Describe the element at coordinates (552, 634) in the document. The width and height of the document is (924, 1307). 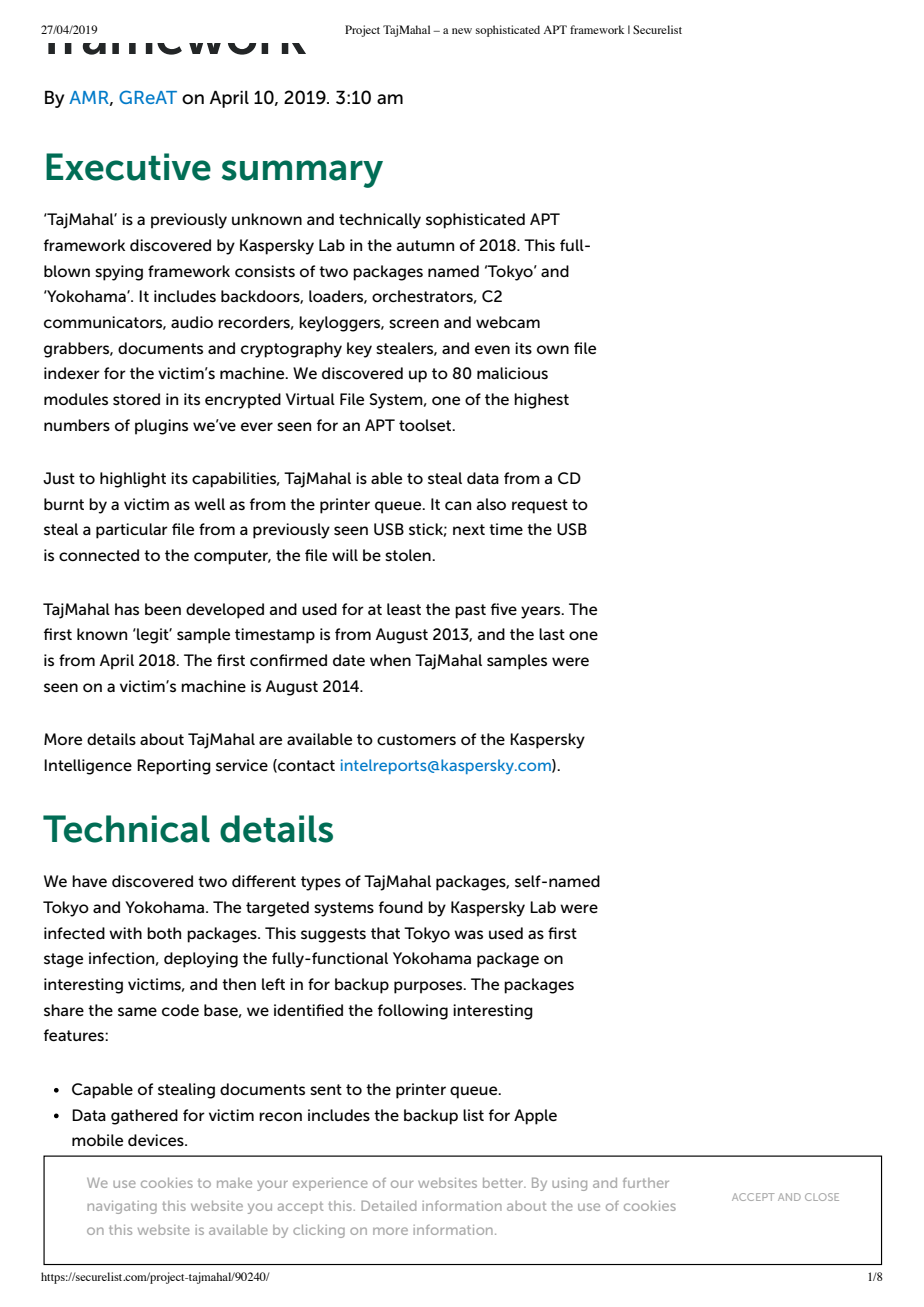
I see `last` at that location.
